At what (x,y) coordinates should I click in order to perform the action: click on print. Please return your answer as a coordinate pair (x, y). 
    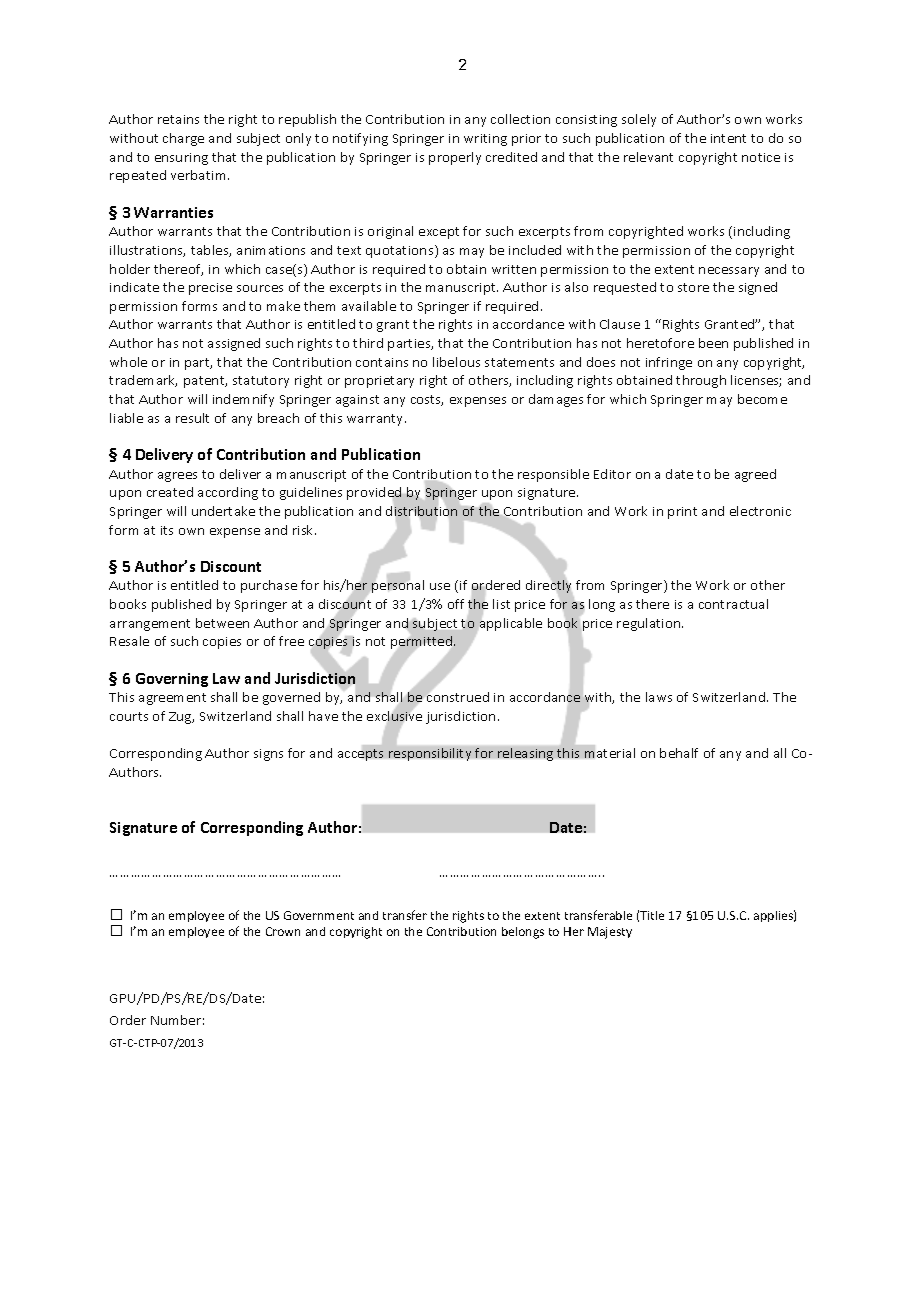
    Looking at the image, I should click on (682, 513).
